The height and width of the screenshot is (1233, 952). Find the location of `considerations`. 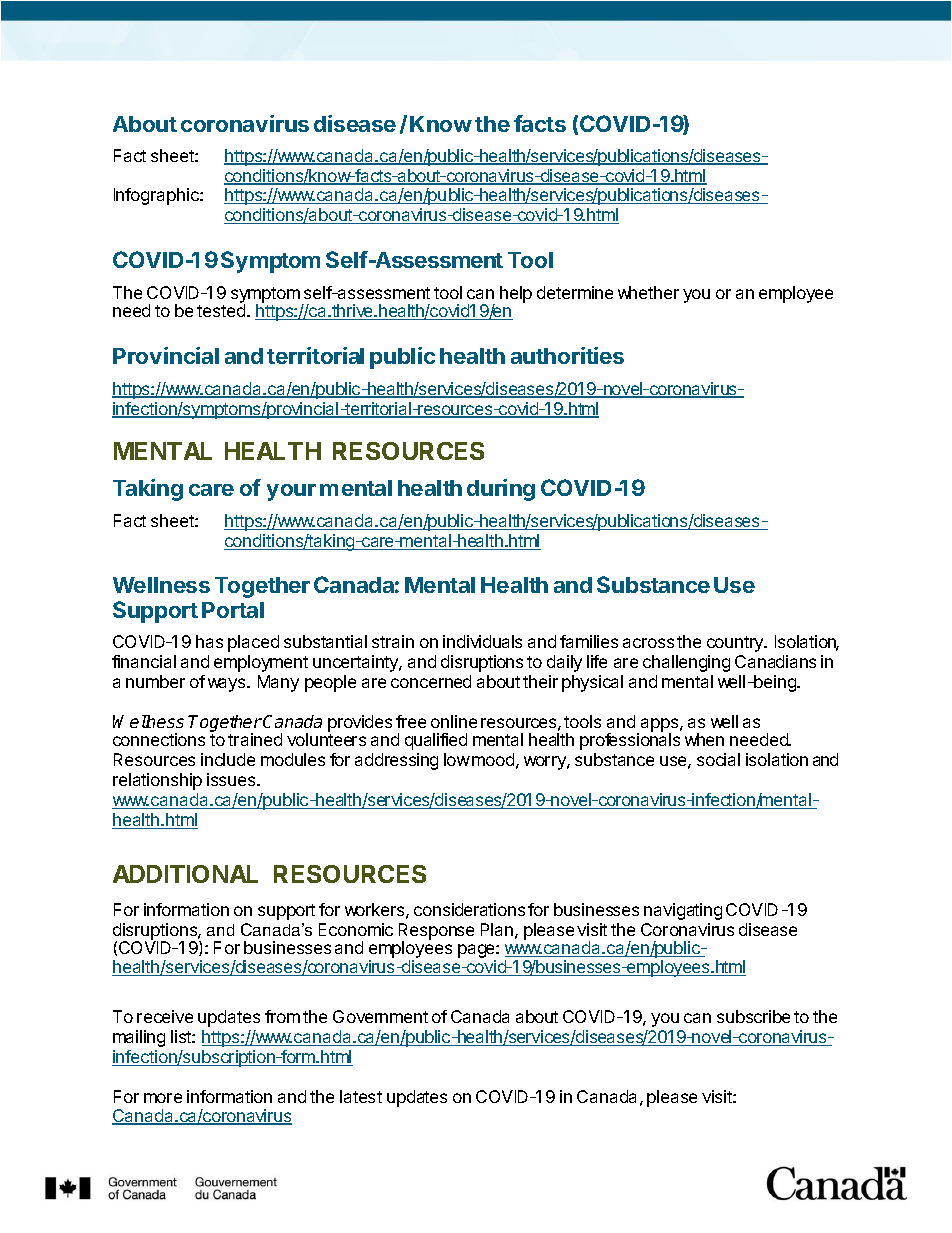

considerations is located at coordinates (469, 909).
